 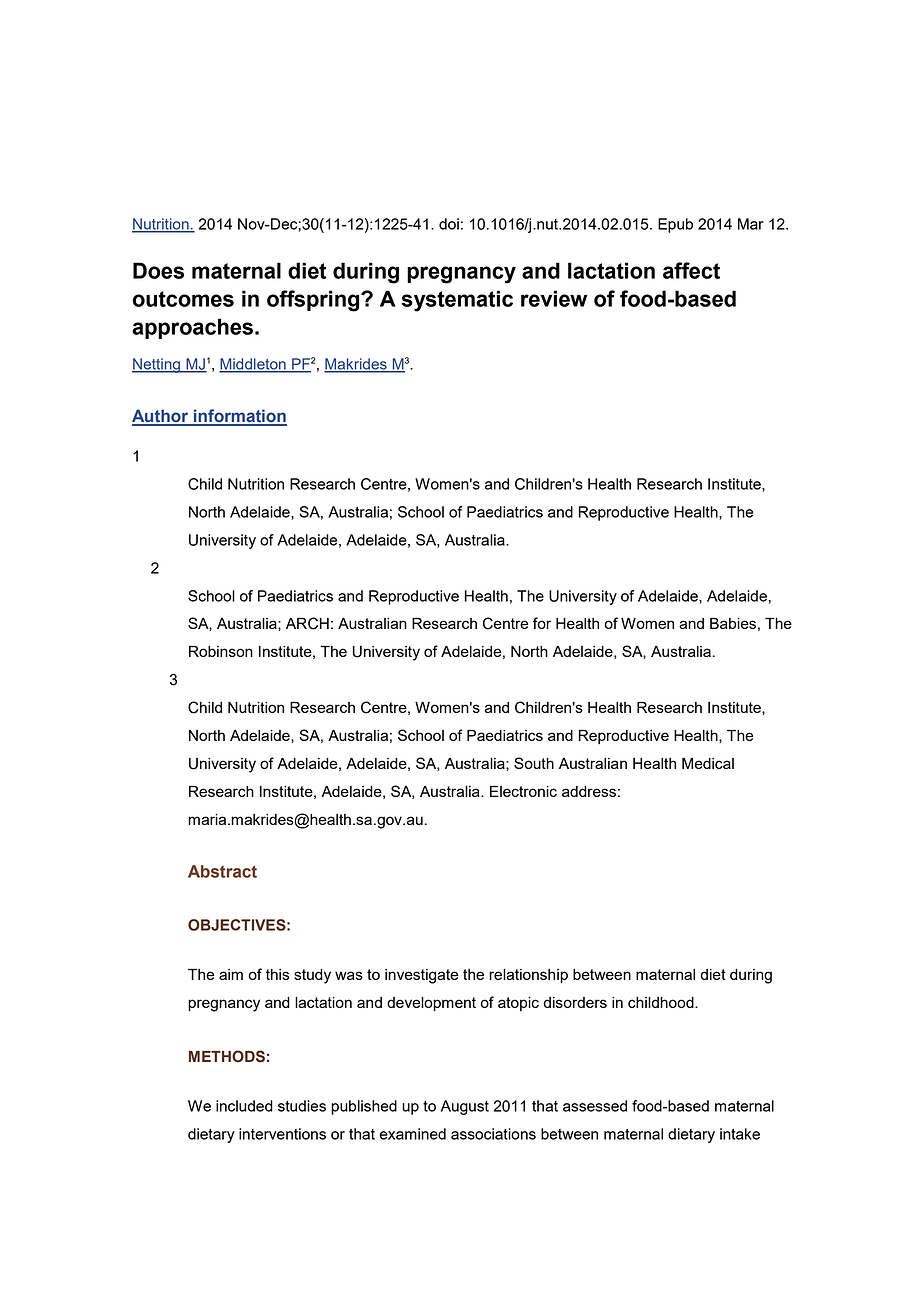 I want to click on Medical, so click(x=708, y=763).
